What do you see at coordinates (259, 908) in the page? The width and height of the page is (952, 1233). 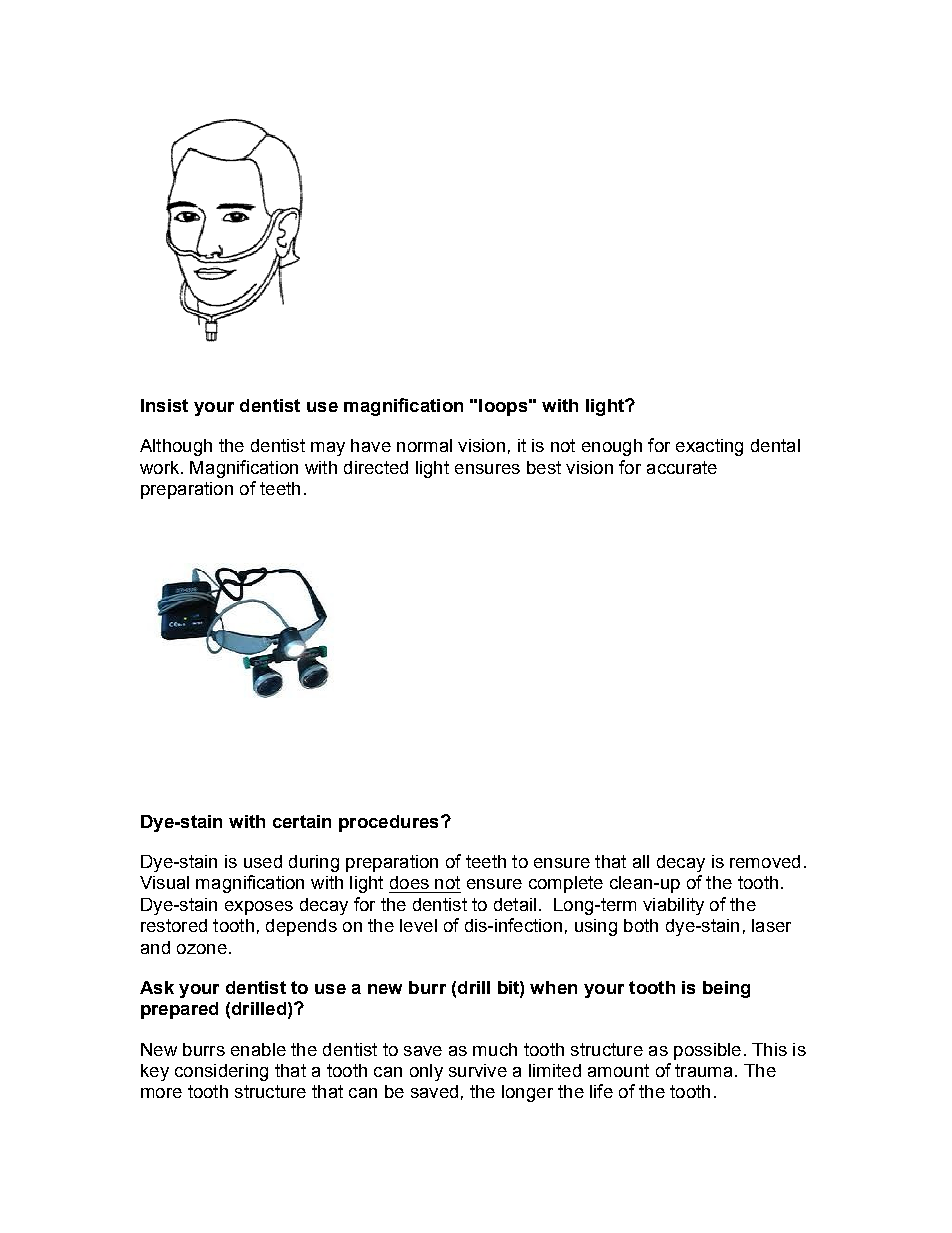 I see `exposes` at bounding box center [259, 908].
